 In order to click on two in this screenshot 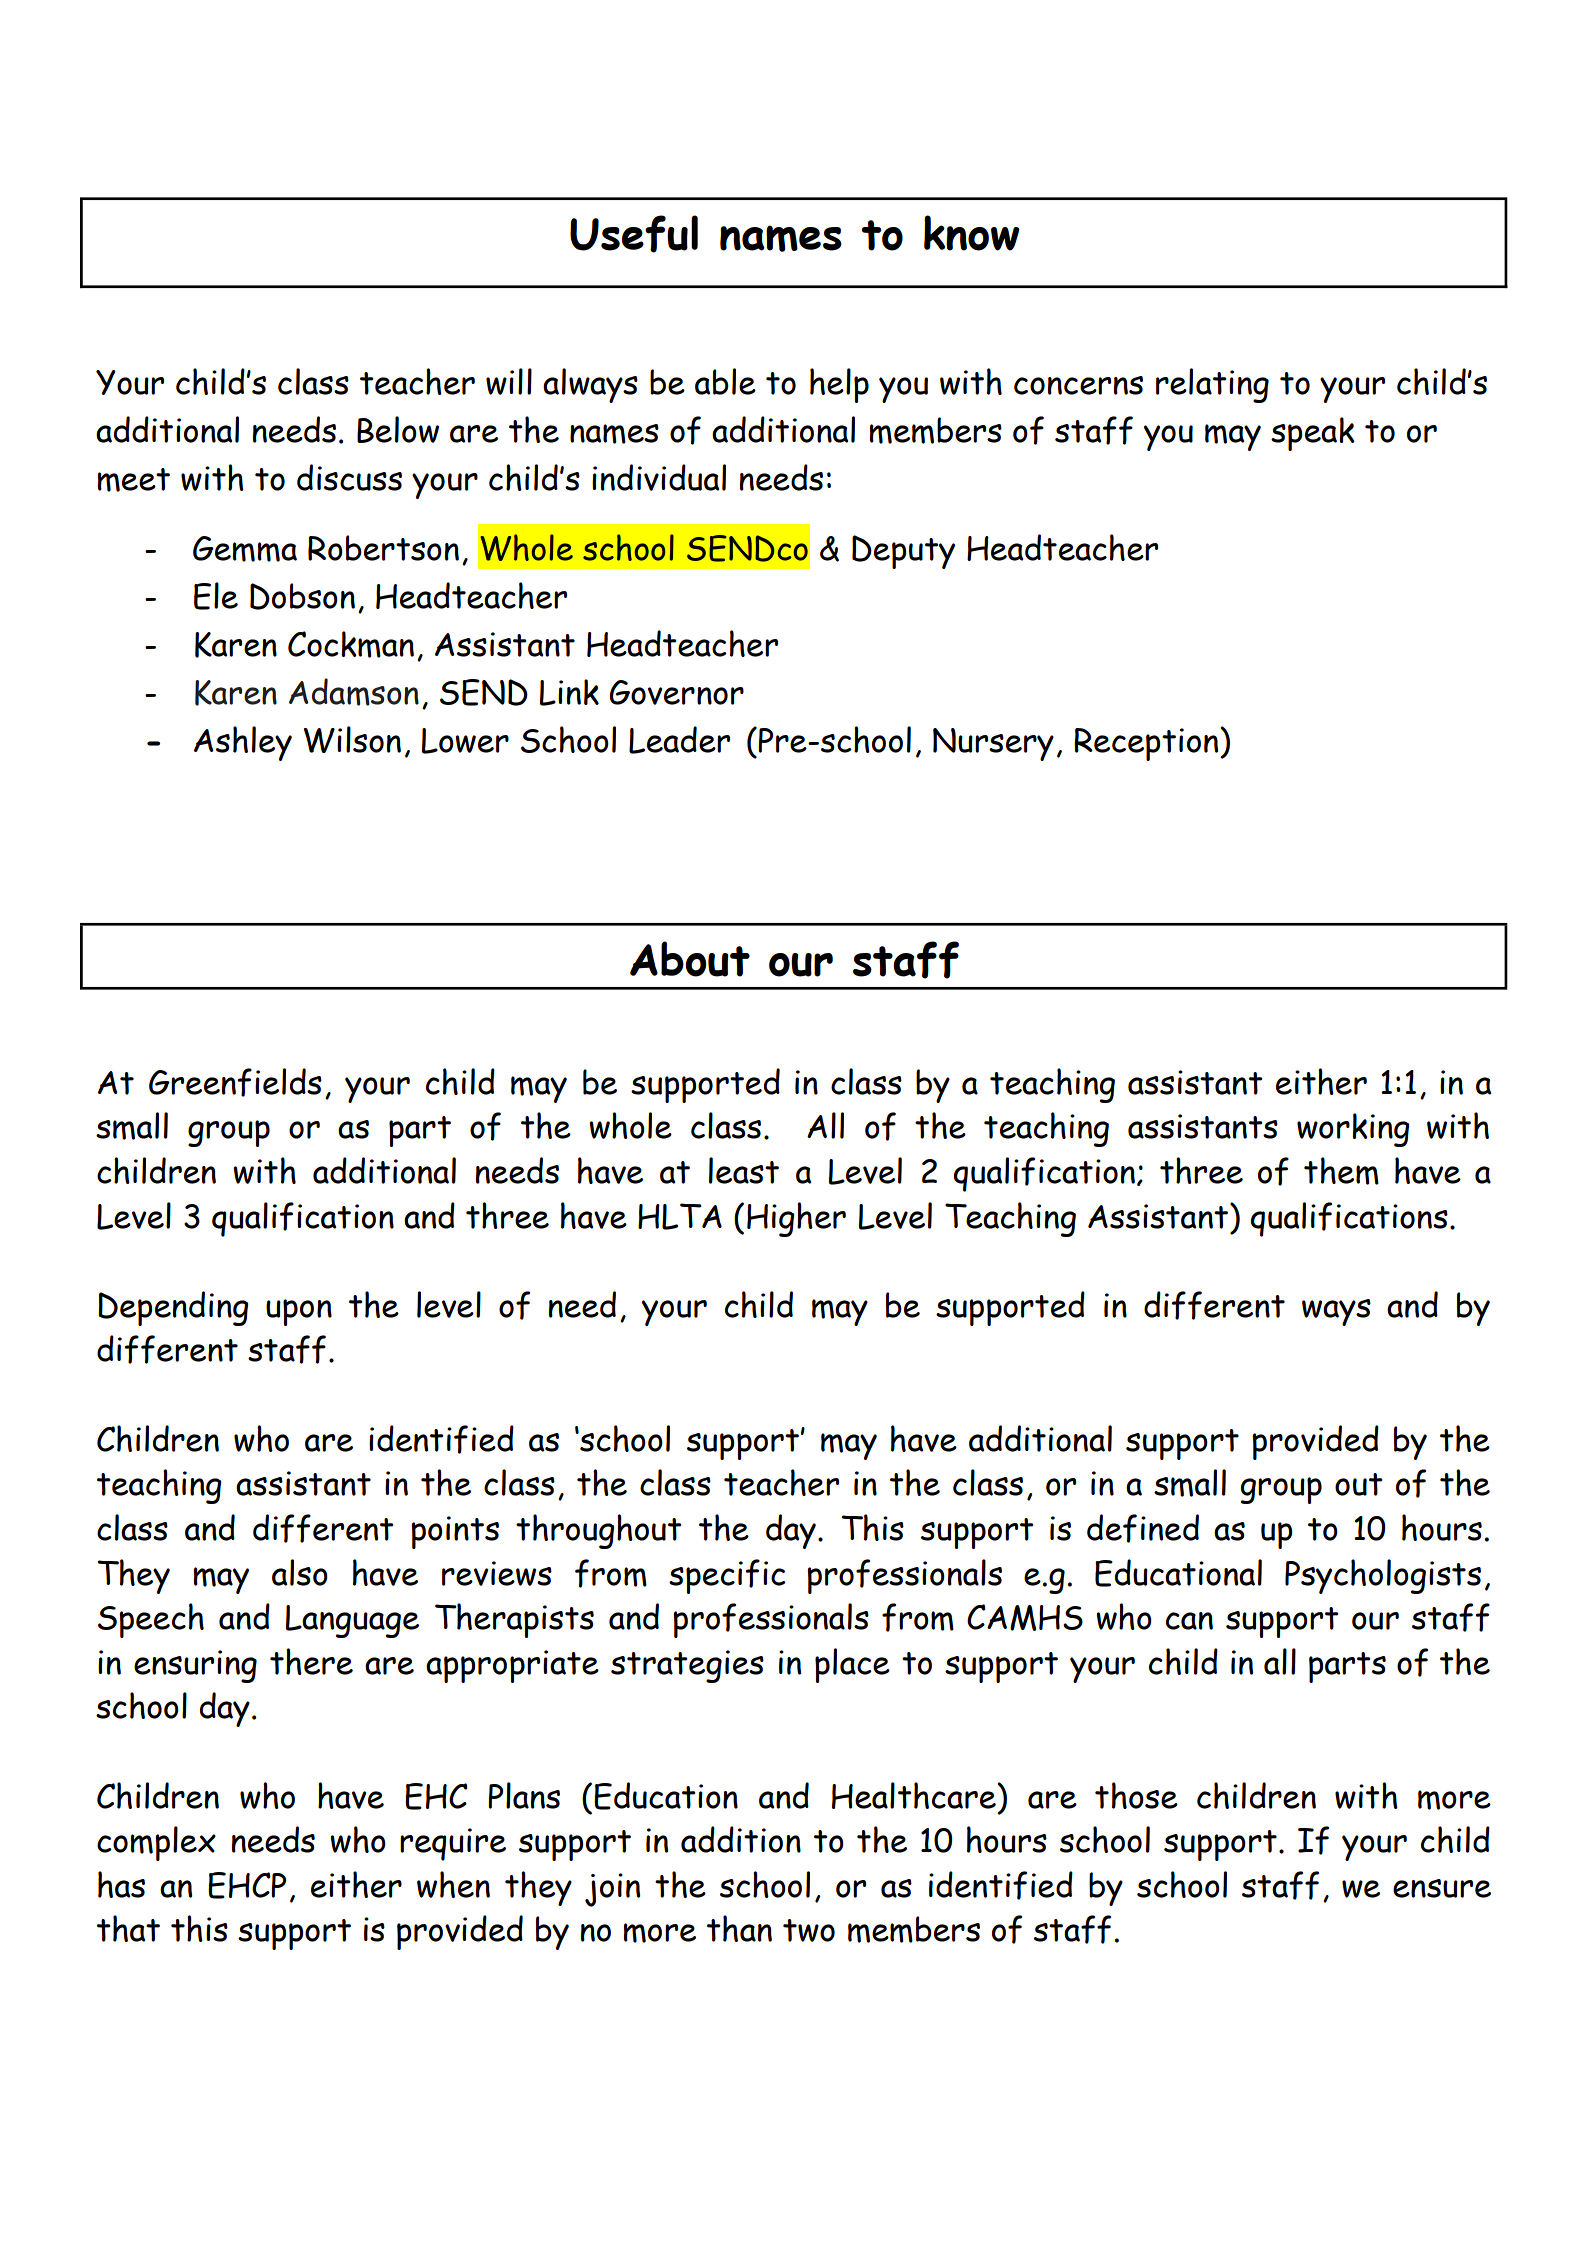, I will do `click(809, 1930)`.
